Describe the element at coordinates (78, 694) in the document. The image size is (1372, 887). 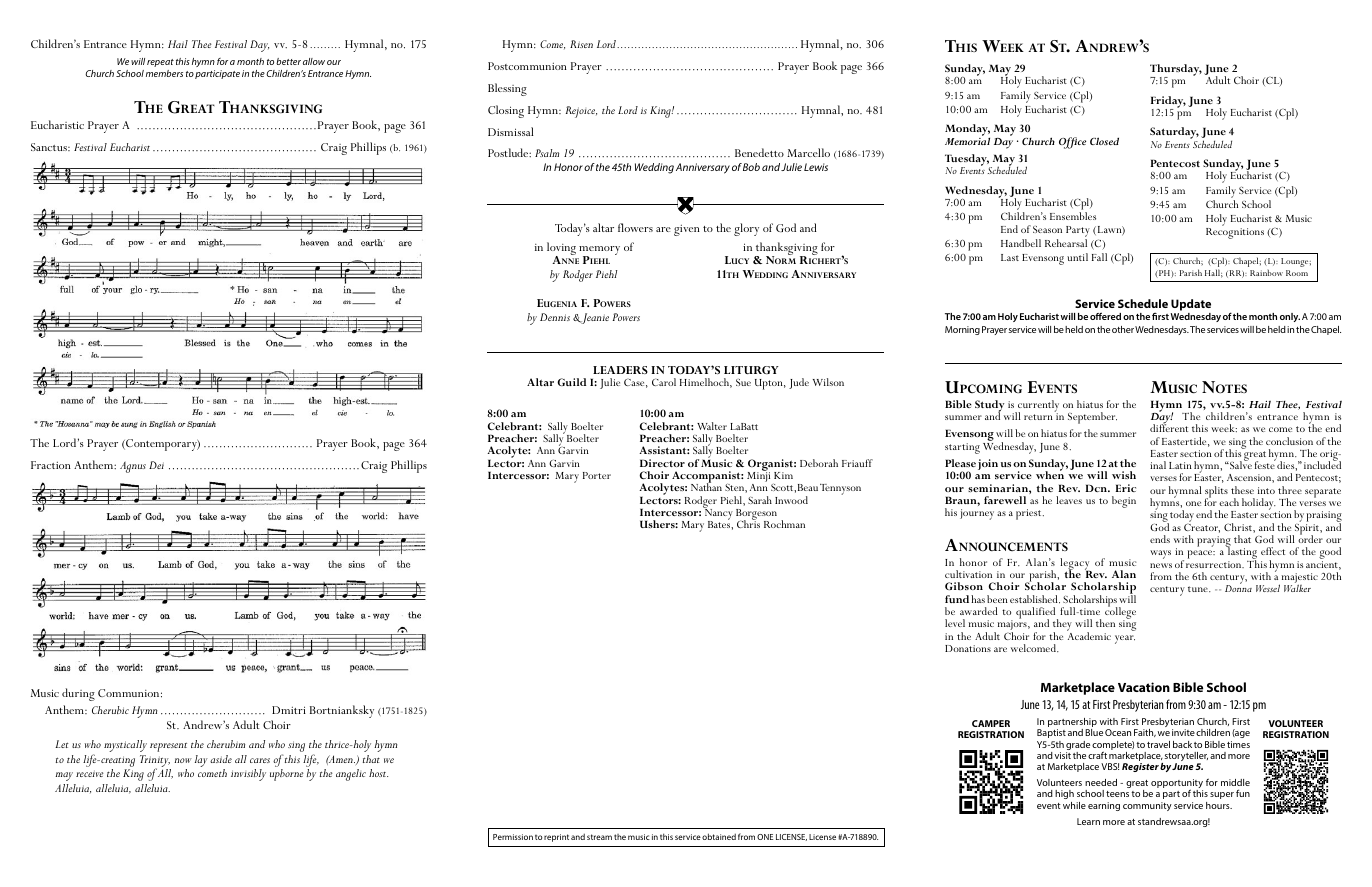
I see `during` at that location.
